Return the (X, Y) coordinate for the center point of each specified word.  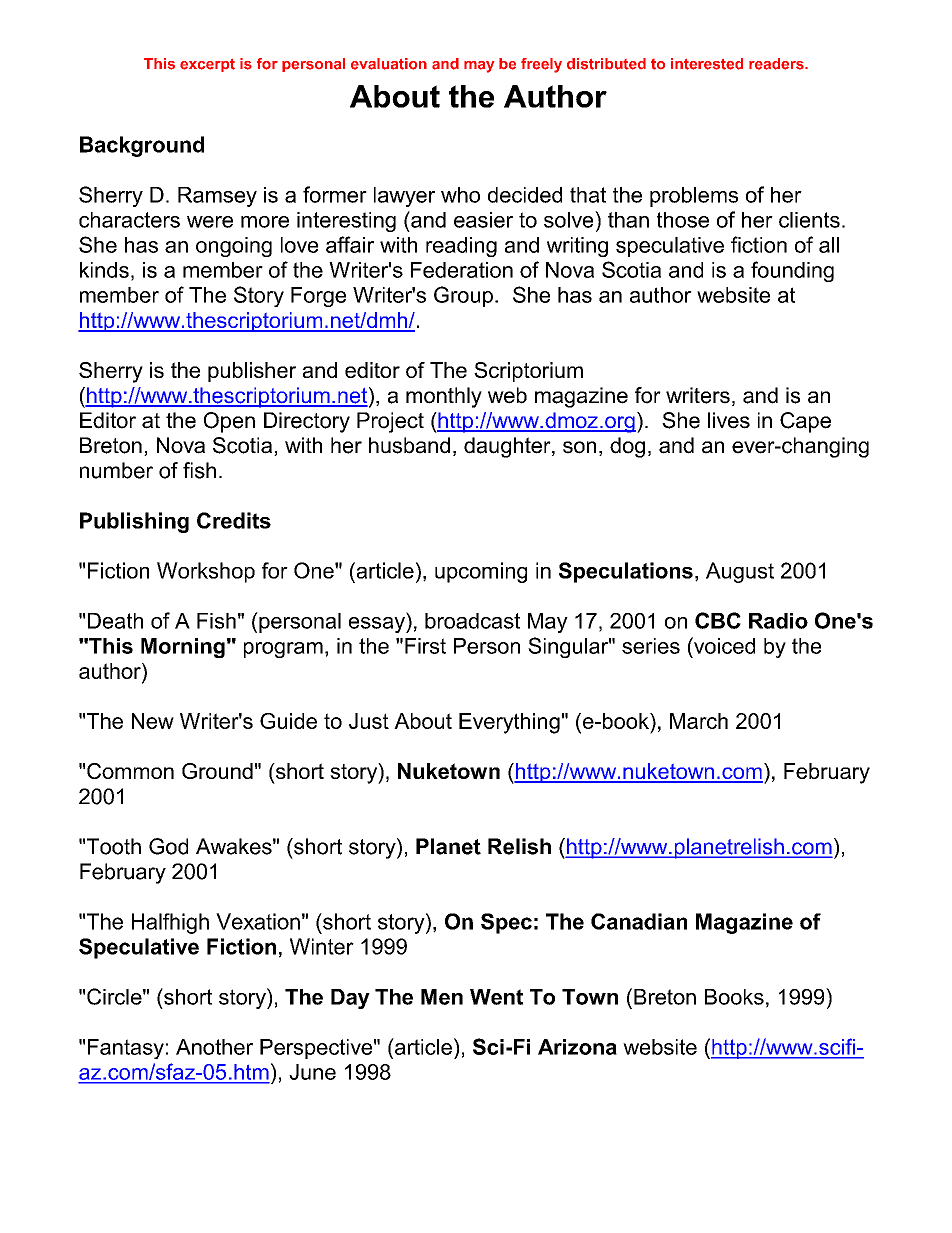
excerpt (207, 65)
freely (541, 65)
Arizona (577, 1047)
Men (442, 997)
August (740, 572)
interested (707, 64)
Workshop (206, 572)
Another (214, 1047)
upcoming (481, 572)
